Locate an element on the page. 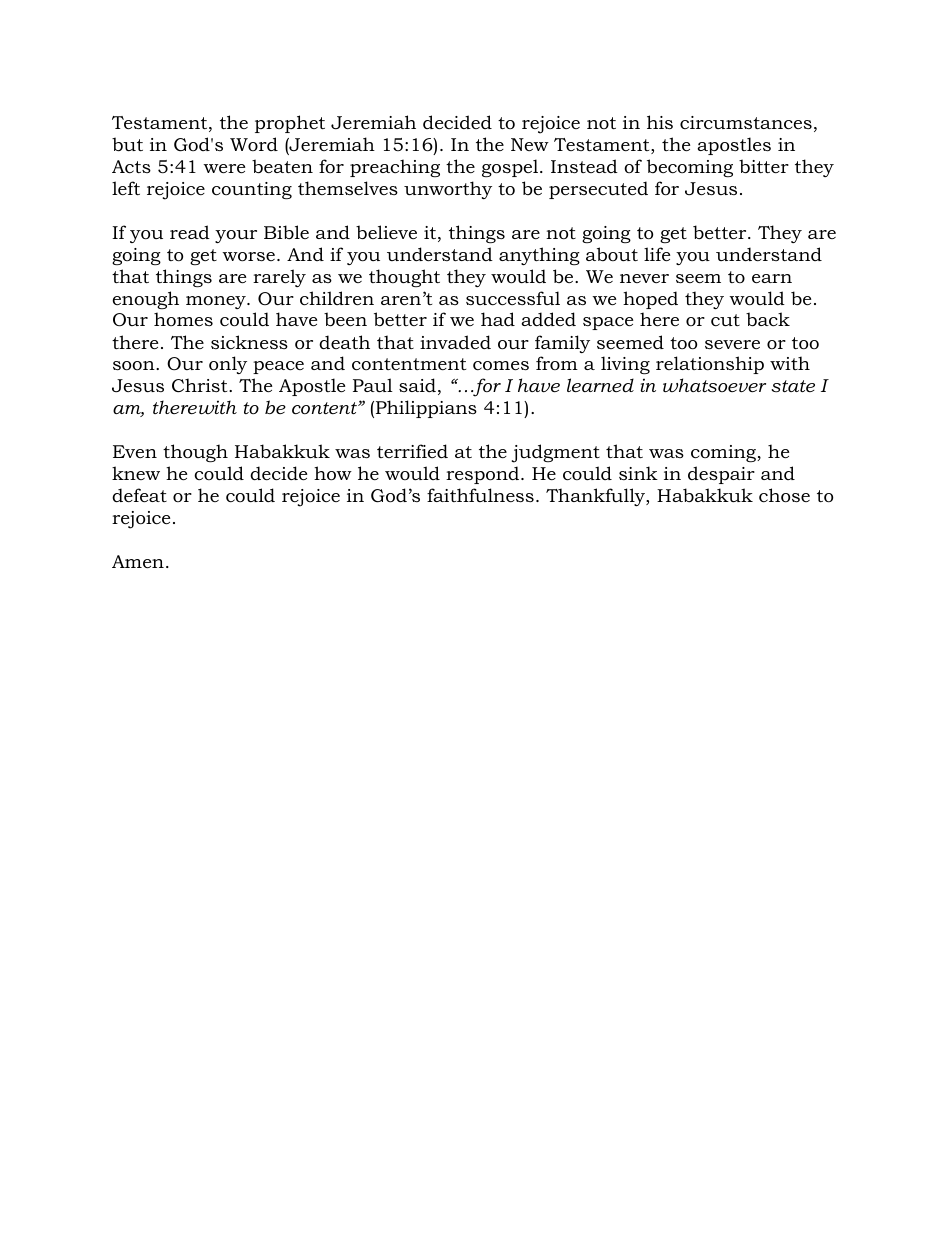  had is located at coordinates (498, 319).
